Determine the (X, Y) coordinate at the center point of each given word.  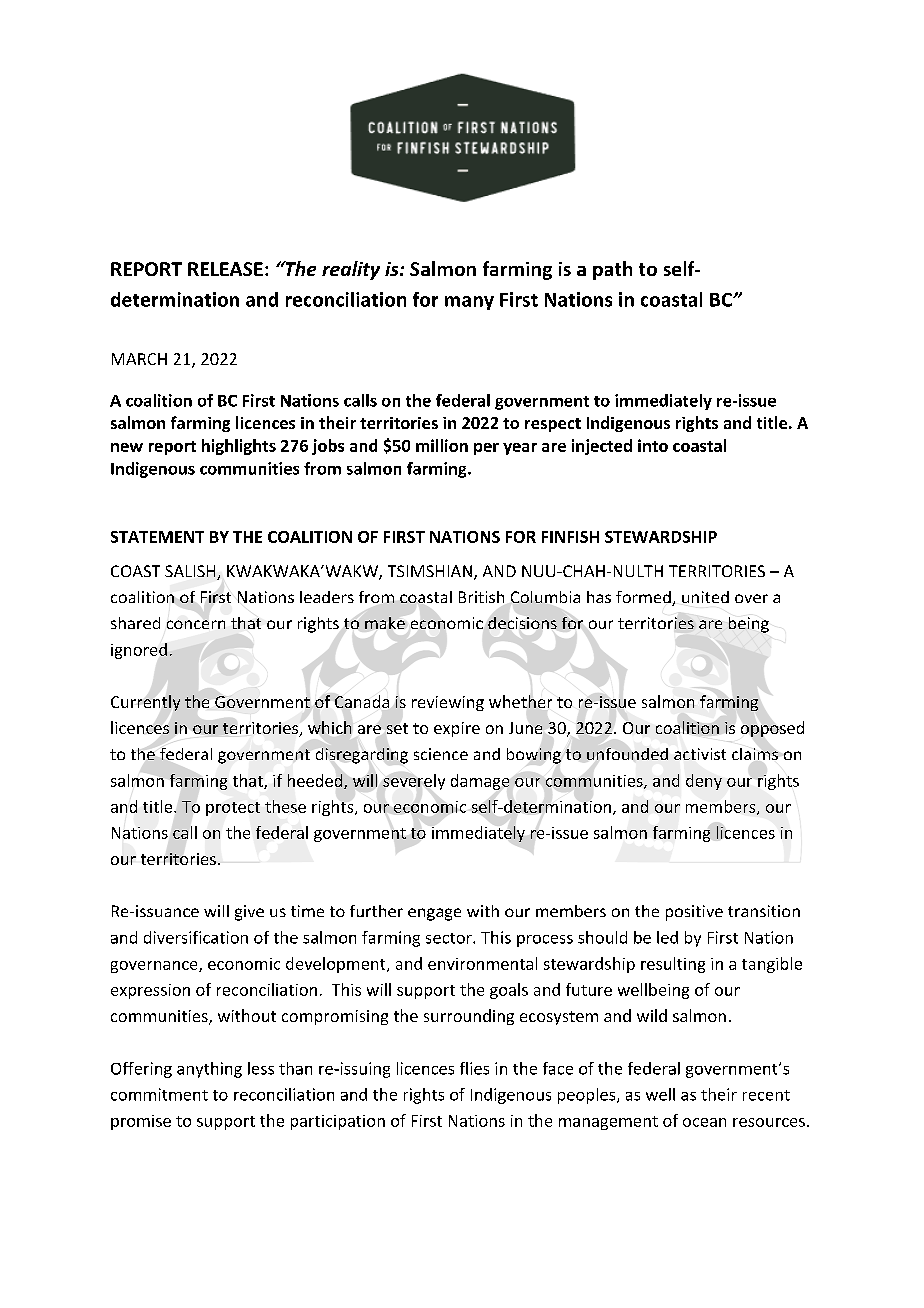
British (481, 597)
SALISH (191, 572)
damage (480, 782)
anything (209, 1070)
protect (233, 809)
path (612, 270)
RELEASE (225, 269)
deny (704, 782)
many (469, 303)
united (705, 597)
